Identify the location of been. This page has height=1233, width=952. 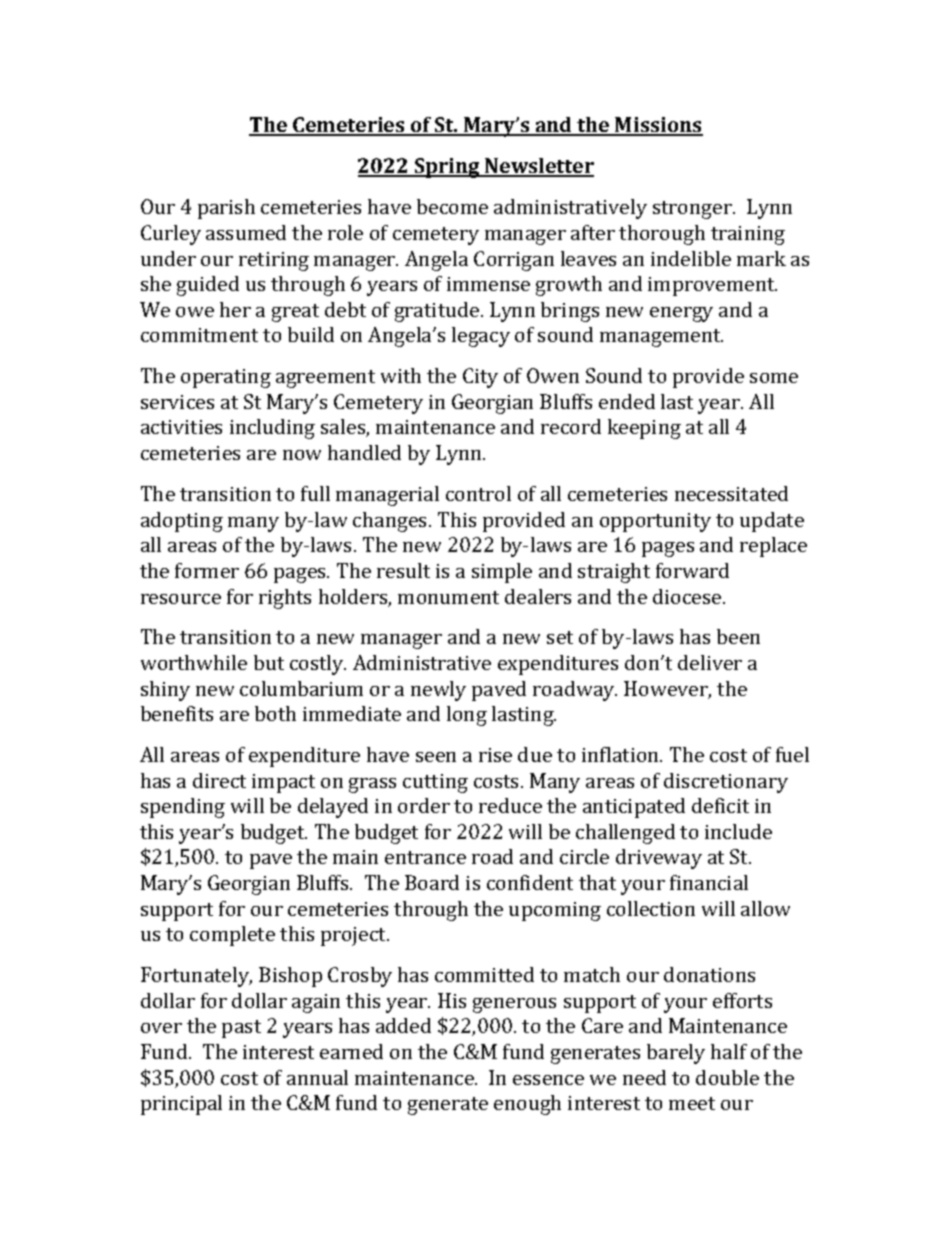
(738, 636).
